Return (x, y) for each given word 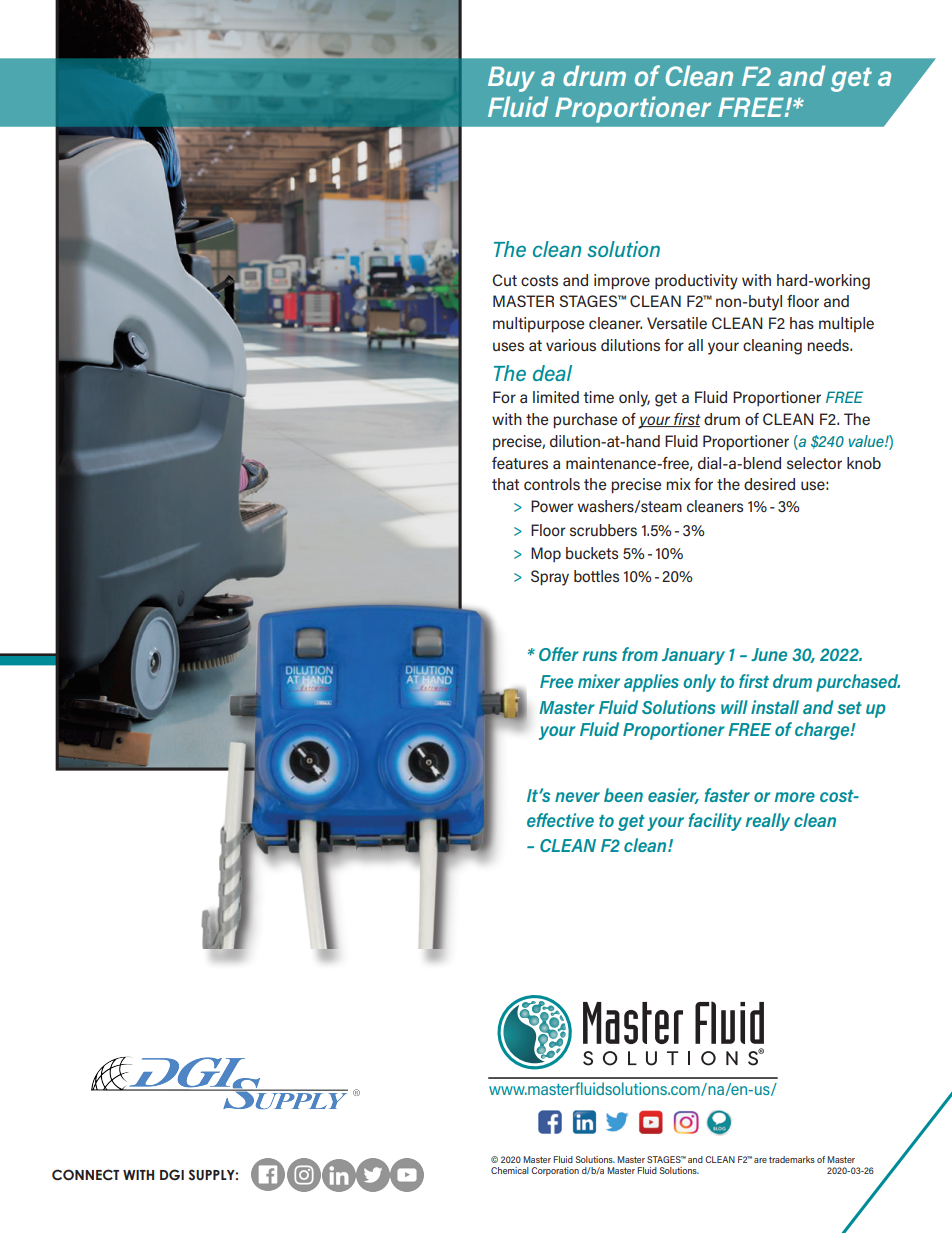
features (520, 463)
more (795, 797)
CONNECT (85, 1175)
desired (769, 484)
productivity (696, 282)
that (505, 484)
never (577, 797)
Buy (511, 79)
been (623, 795)
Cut (504, 280)
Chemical (510, 1170)
